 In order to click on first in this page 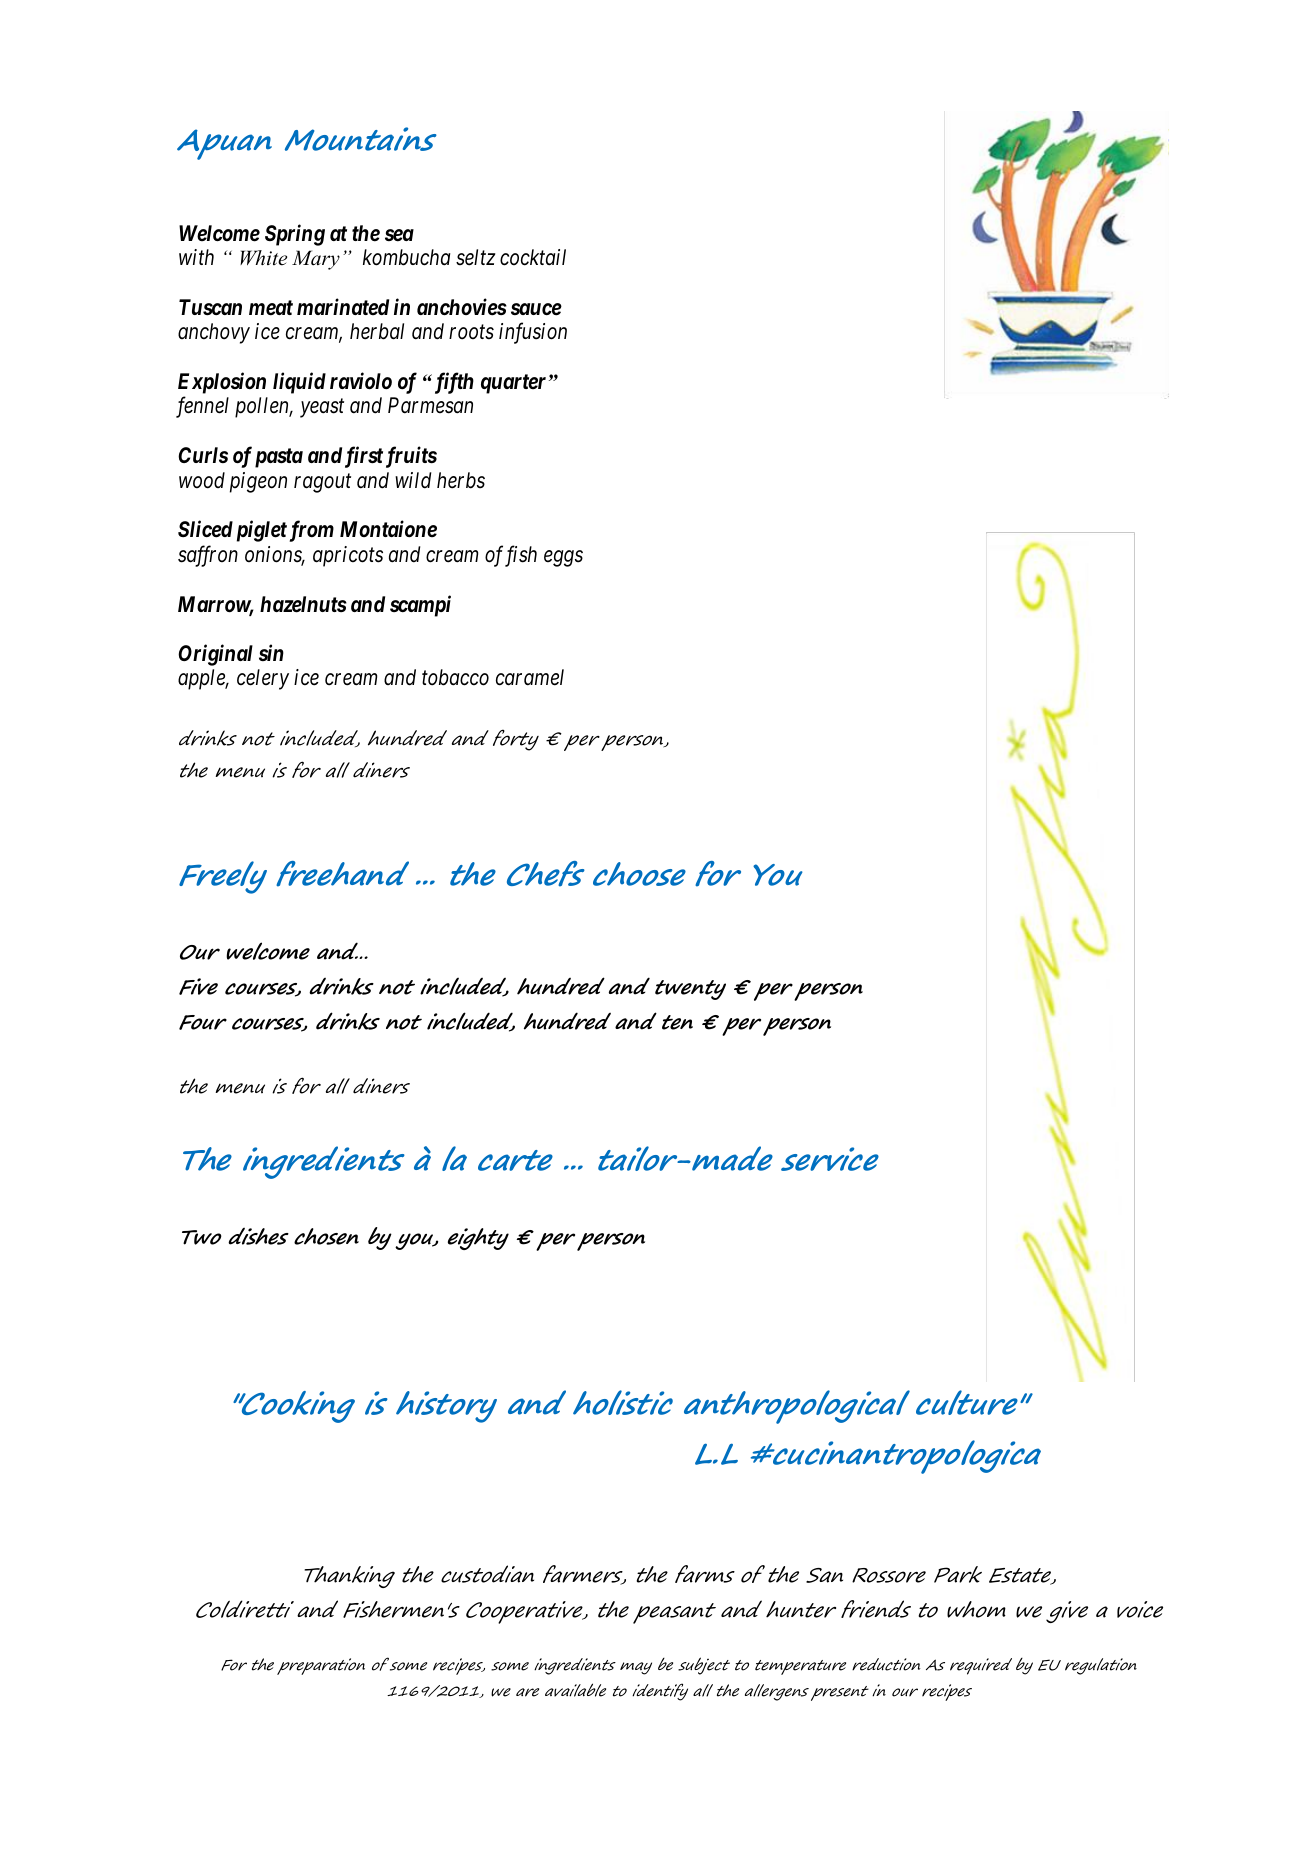, I will do `click(364, 457)`.
